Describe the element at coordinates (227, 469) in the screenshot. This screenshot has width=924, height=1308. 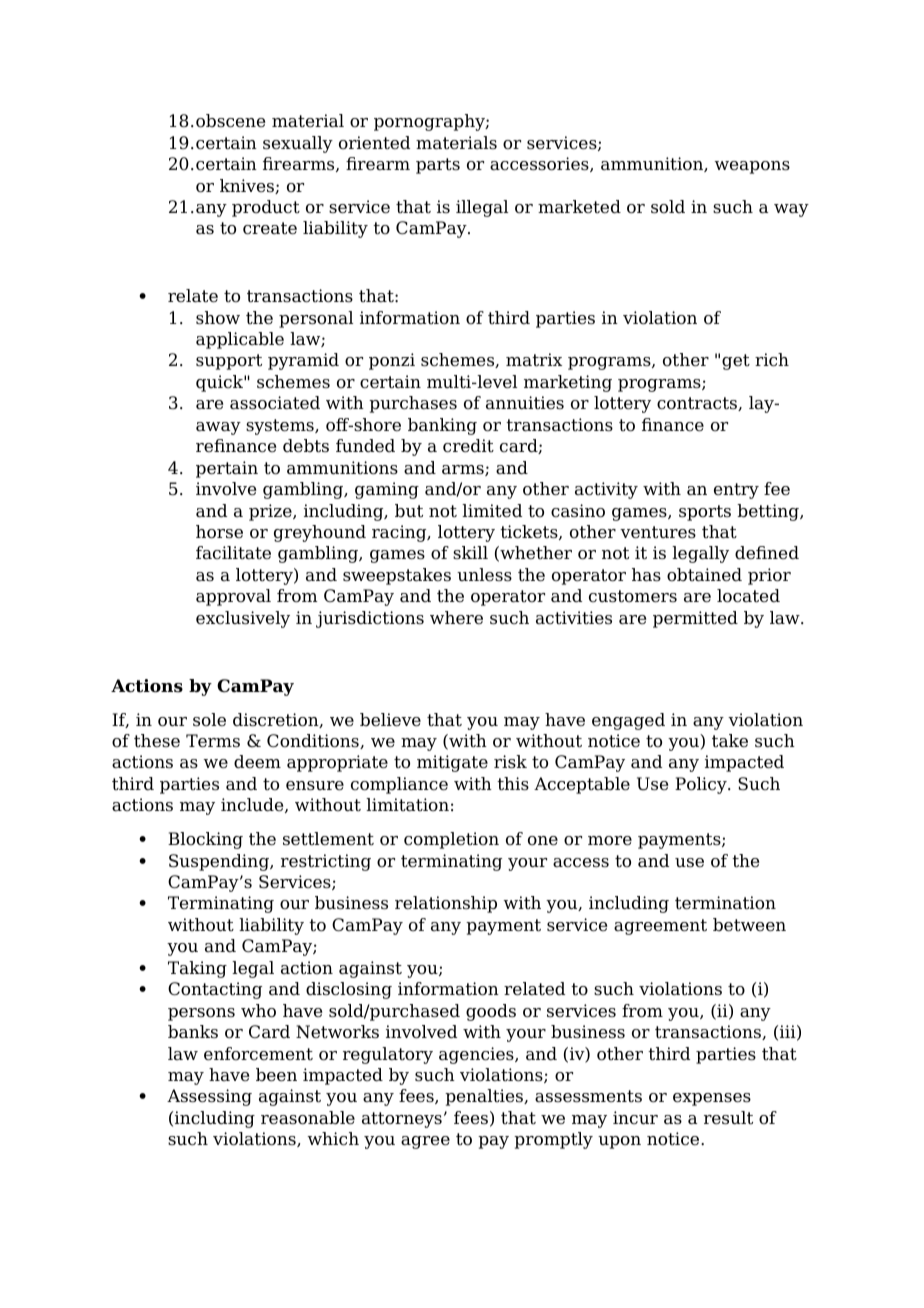
I see `pertain` at that location.
